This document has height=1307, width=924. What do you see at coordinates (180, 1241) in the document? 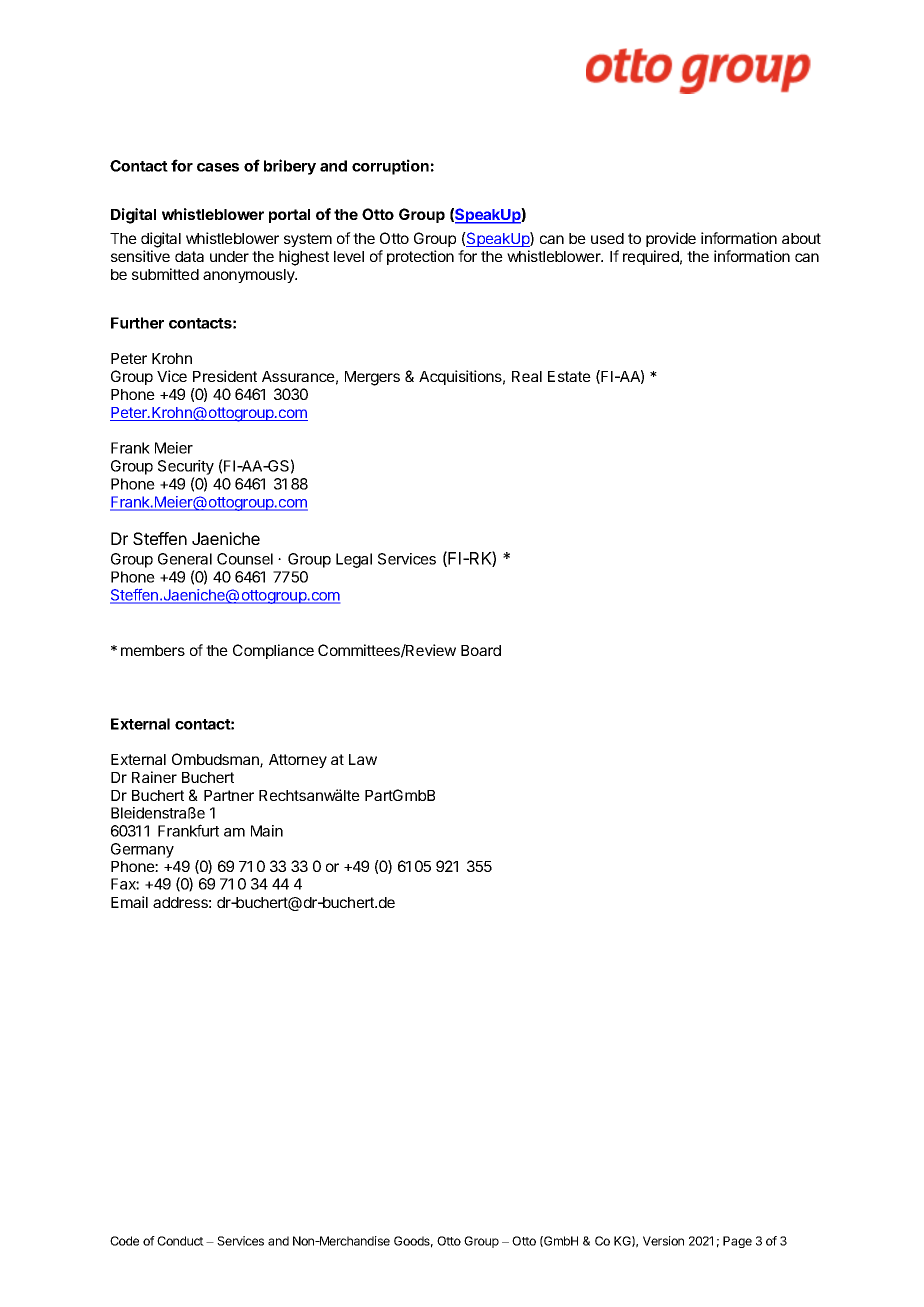
I see `Conduct` at bounding box center [180, 1241].
